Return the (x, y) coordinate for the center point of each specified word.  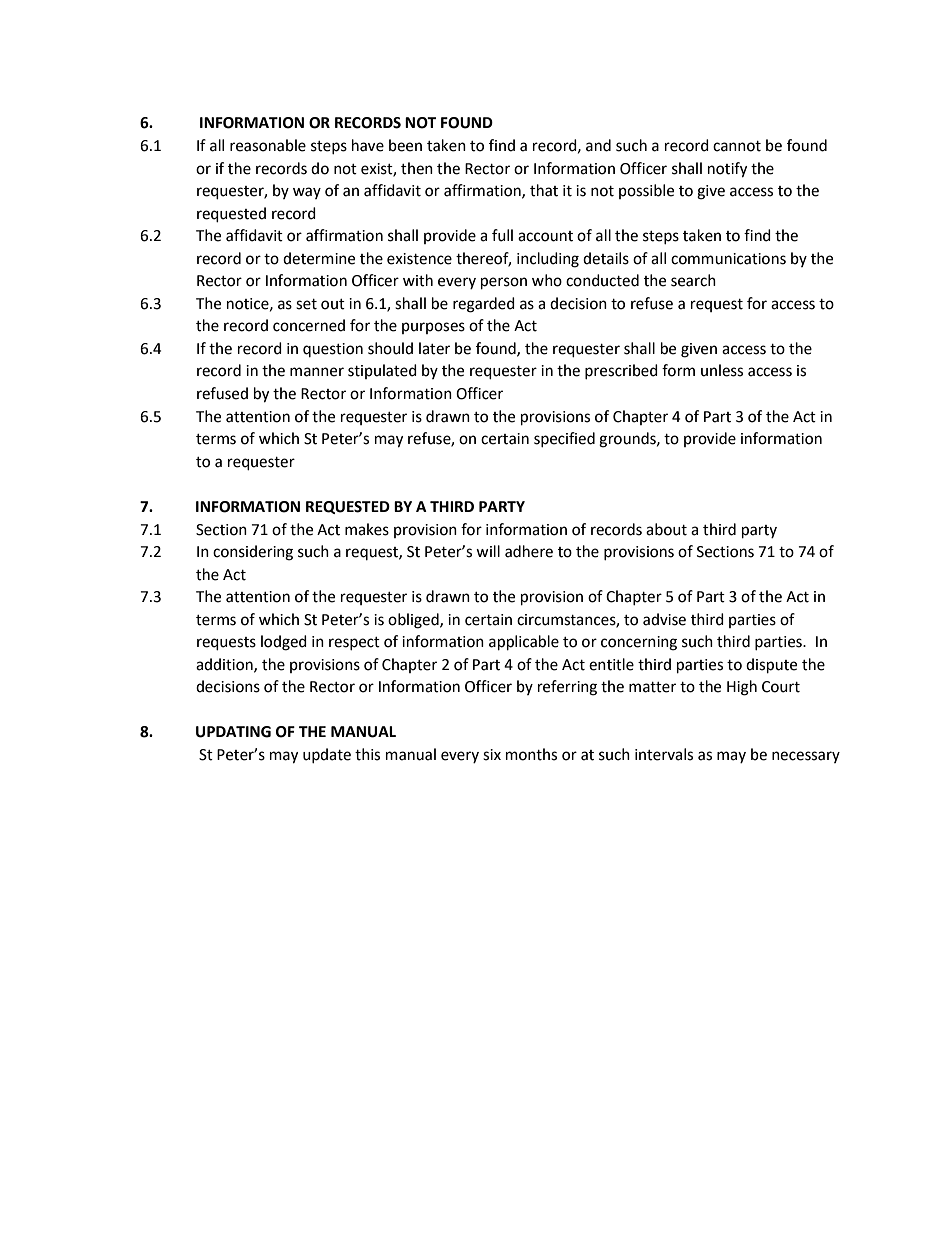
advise (664, 619)
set (306, 304)
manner (317, 372)
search (693, 280)
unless (722, 370)
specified (564, 439)
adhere (529, 551)
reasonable (268, 145)
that (544, 190)
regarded (484, 305)
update (327, 755)
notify (727, 170)
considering (253, 553)
